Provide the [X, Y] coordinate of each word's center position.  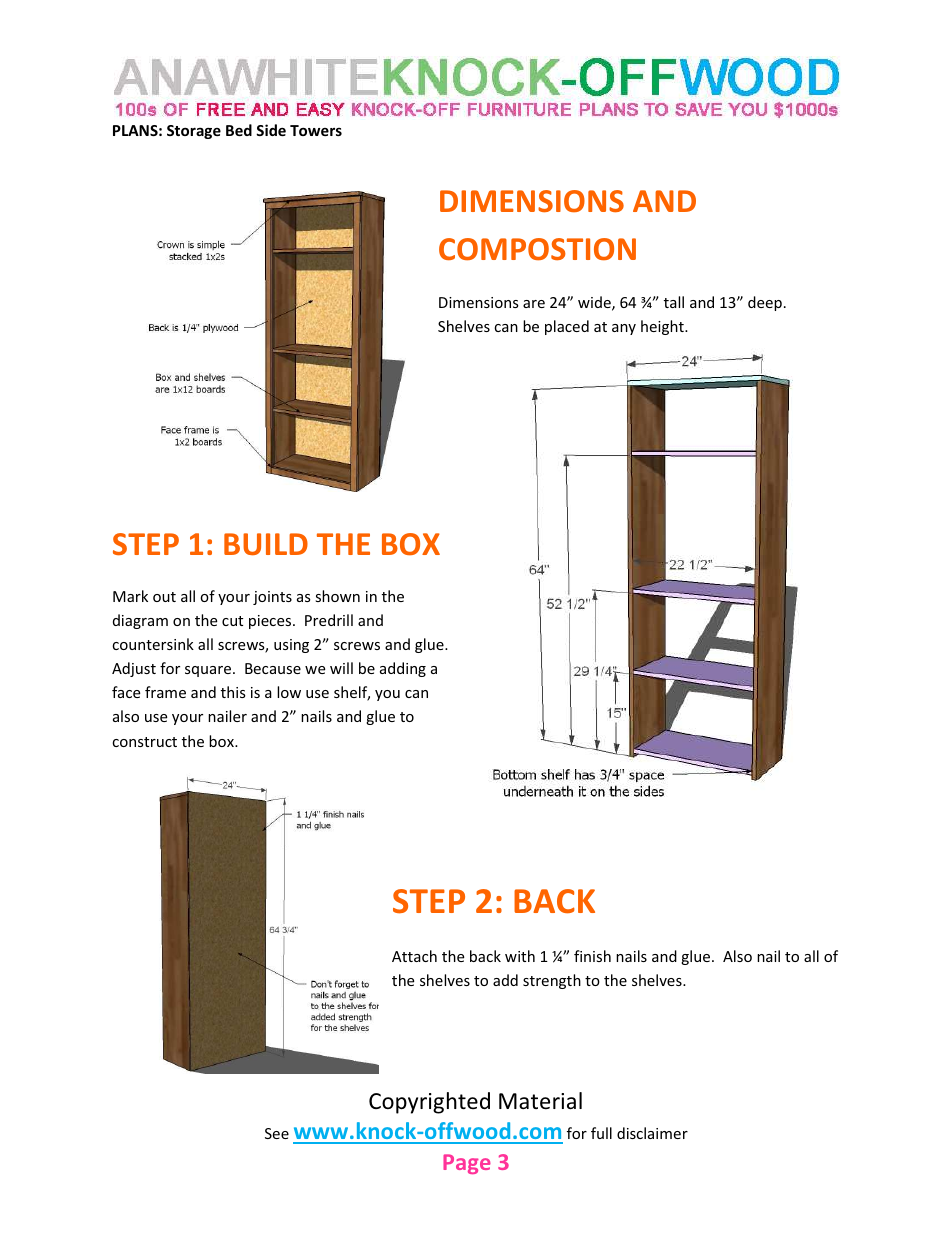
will [341, 668]
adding [403, 669]
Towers [316, 130]
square [208, 671]
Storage [194, 132]
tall [674, 302]
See [277, 1133]
